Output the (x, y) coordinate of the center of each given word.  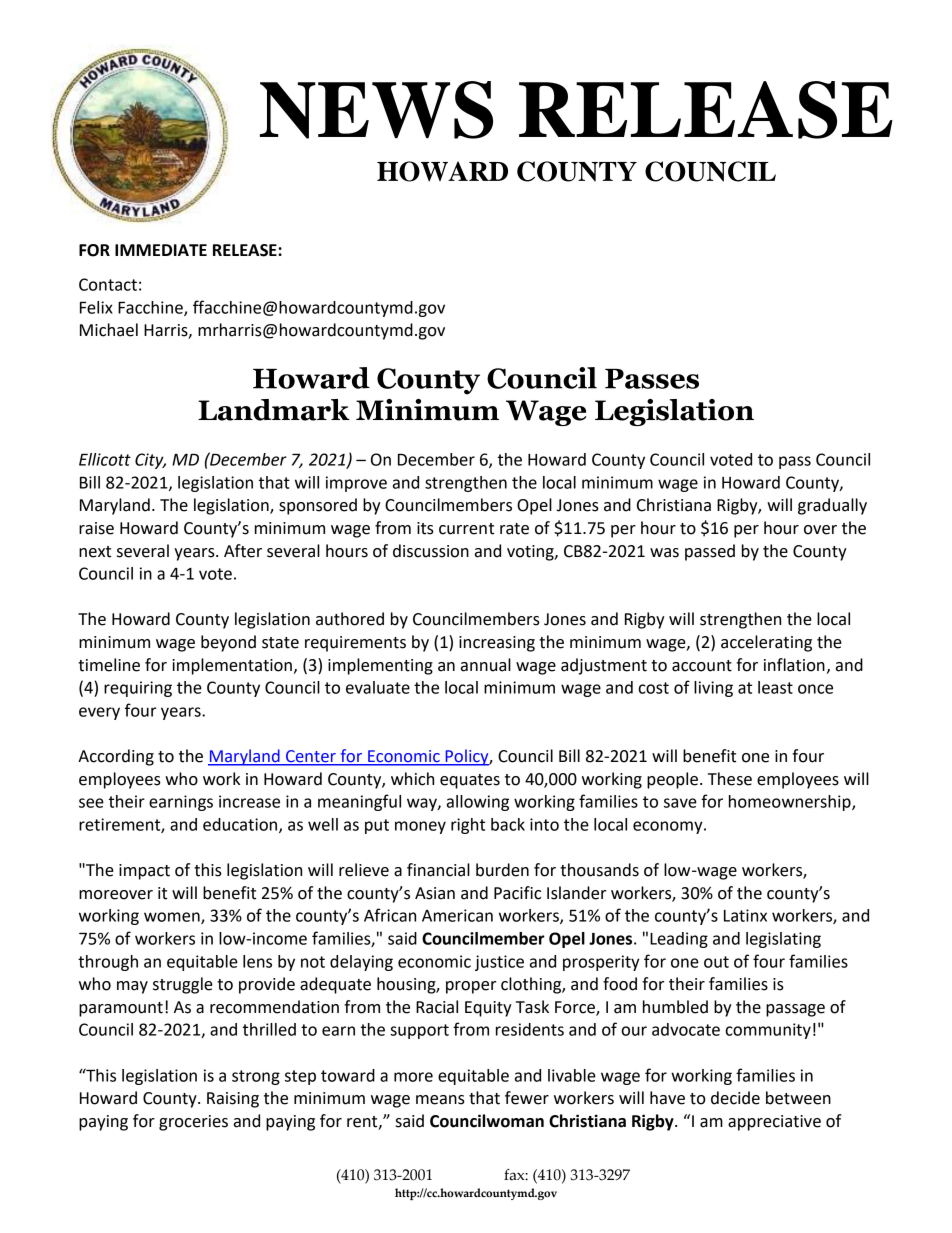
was (664, 553)
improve (356, 484)
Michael (109, 330)
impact (144, 872)
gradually (832, 506)
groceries (193, 1123)
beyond (228, 643)
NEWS (376, 110)
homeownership (791, 803)
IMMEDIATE (161, 250)
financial (438, 870)
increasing (497, 644)
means (440, 1100)
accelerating (766, 643)
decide (735, 1098)
